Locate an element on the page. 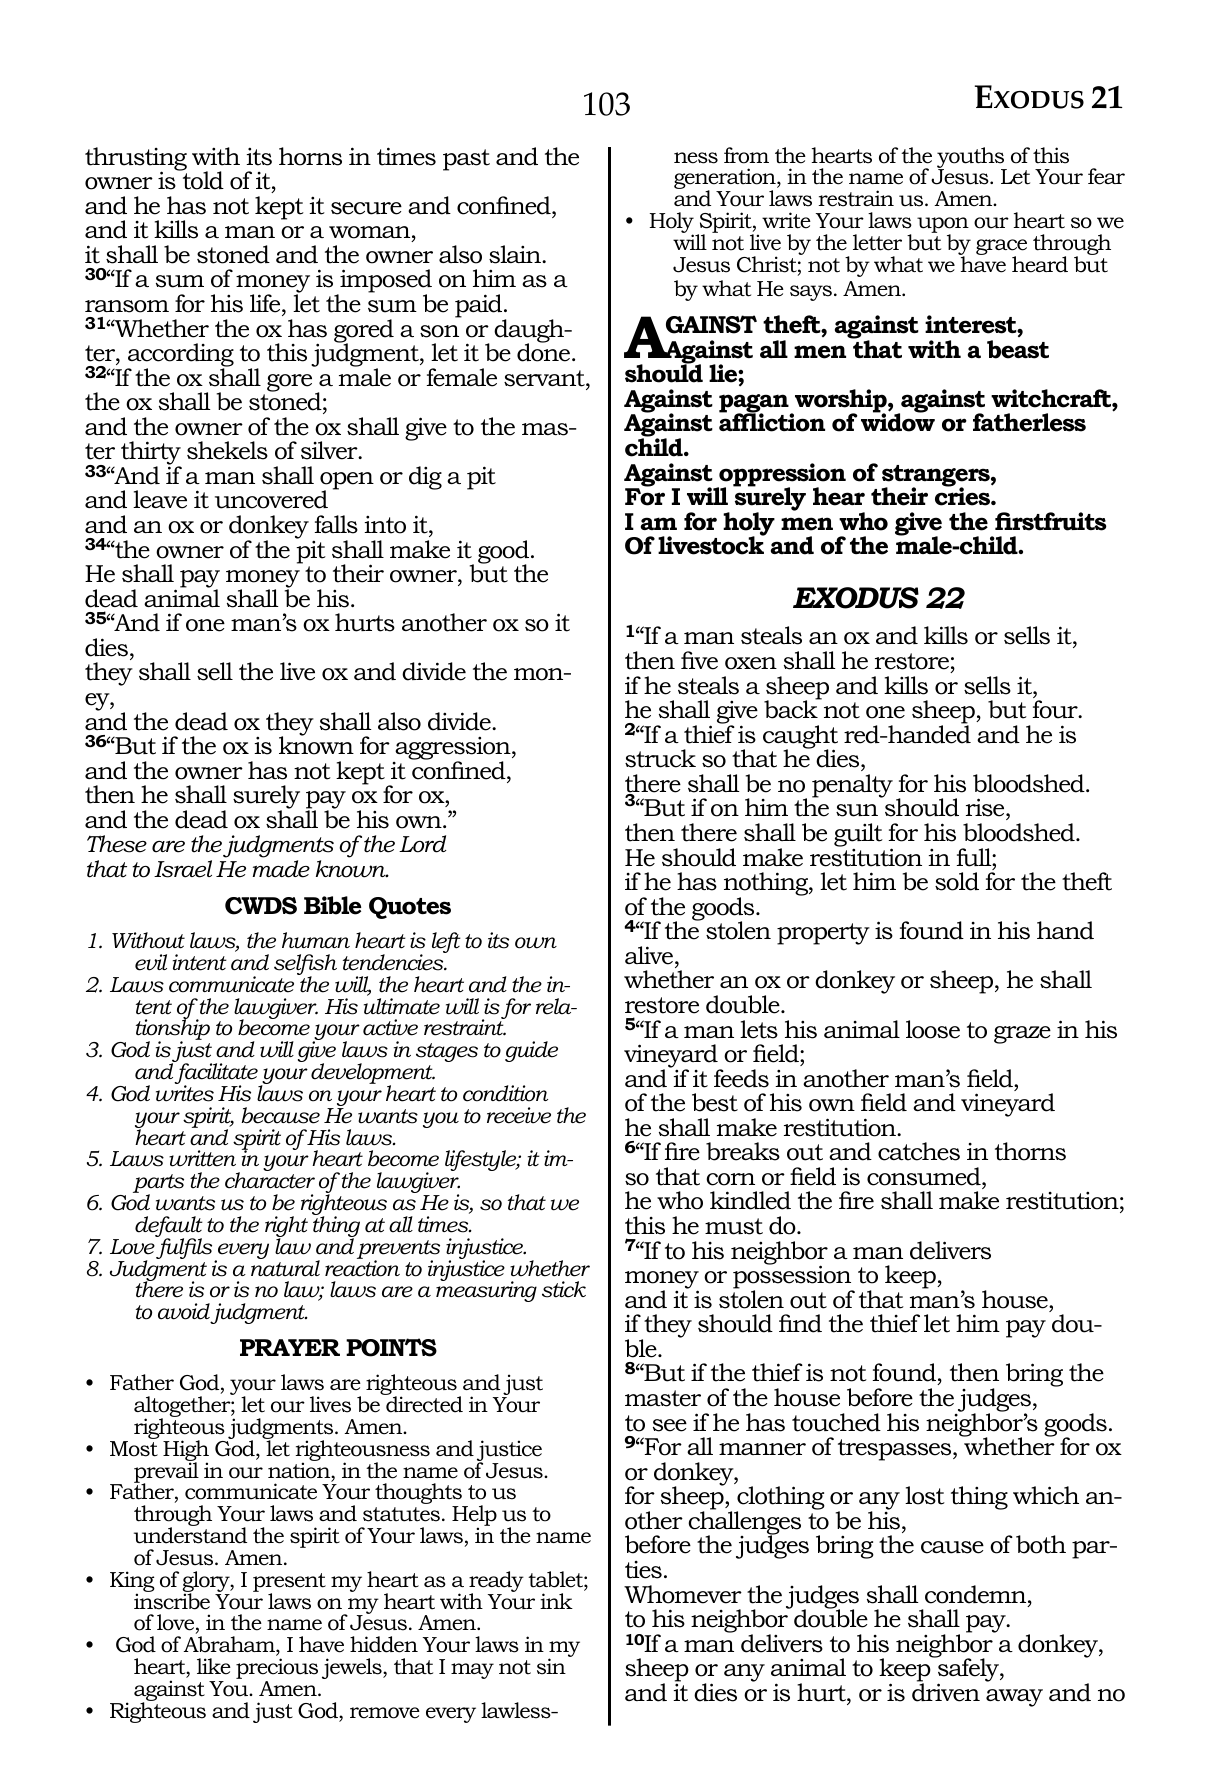  These is located at coordinates (117, 844).
